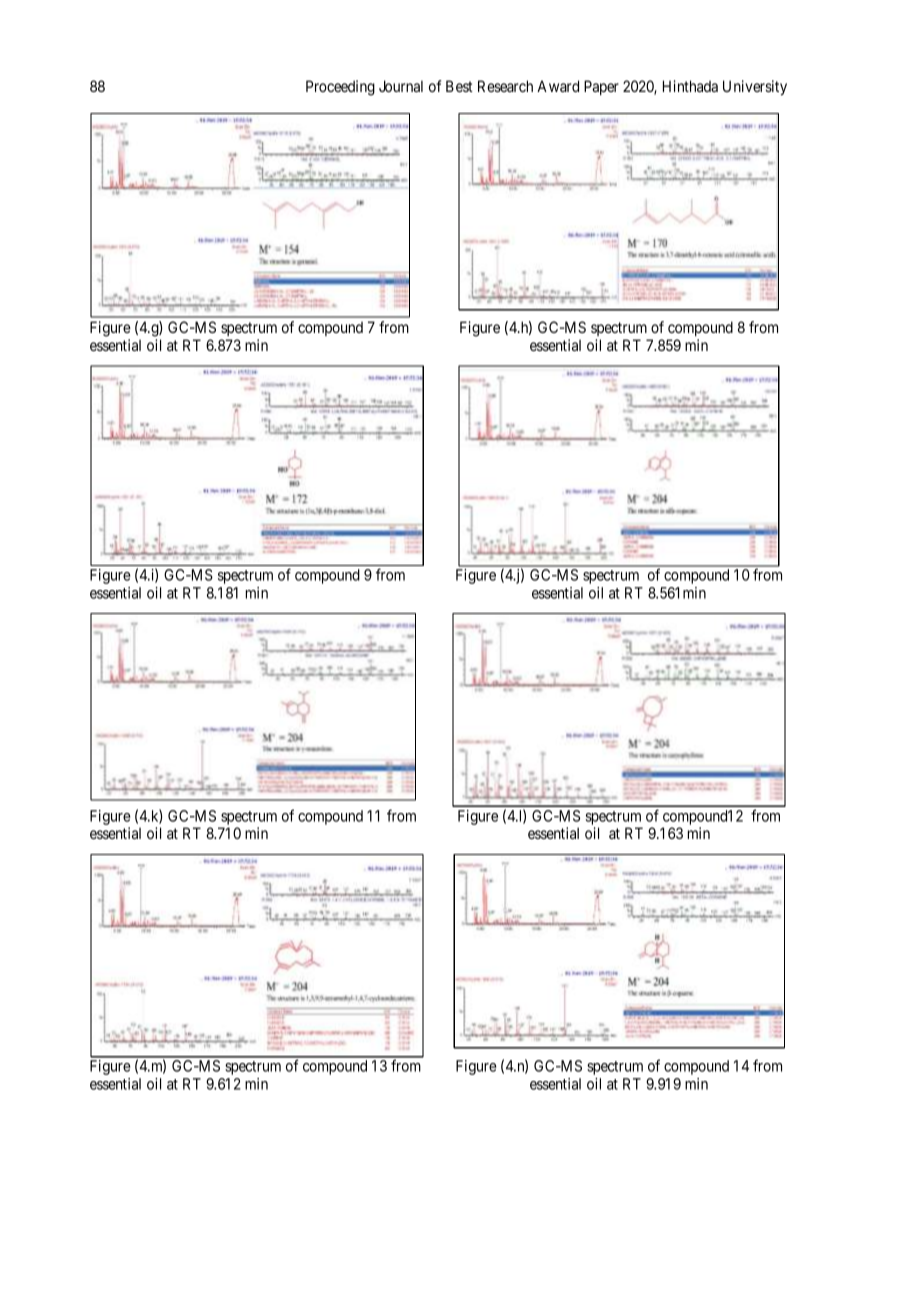 The image size is (924, 1307). Describe the element at coordinates (459, 86) in the screenshot. I see `Best` at that location.
